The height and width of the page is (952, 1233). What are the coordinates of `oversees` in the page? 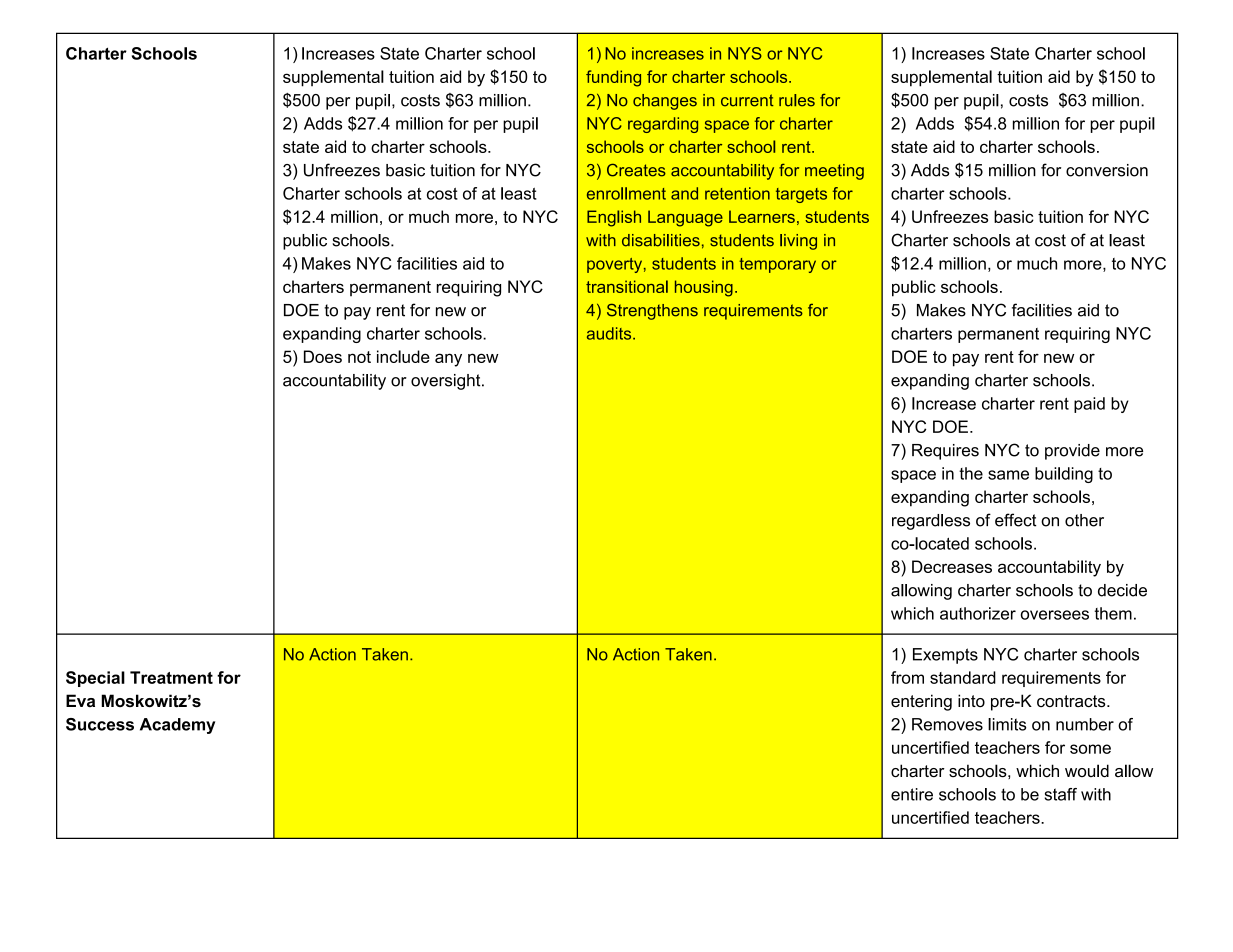 It's located at (1055, 615).
